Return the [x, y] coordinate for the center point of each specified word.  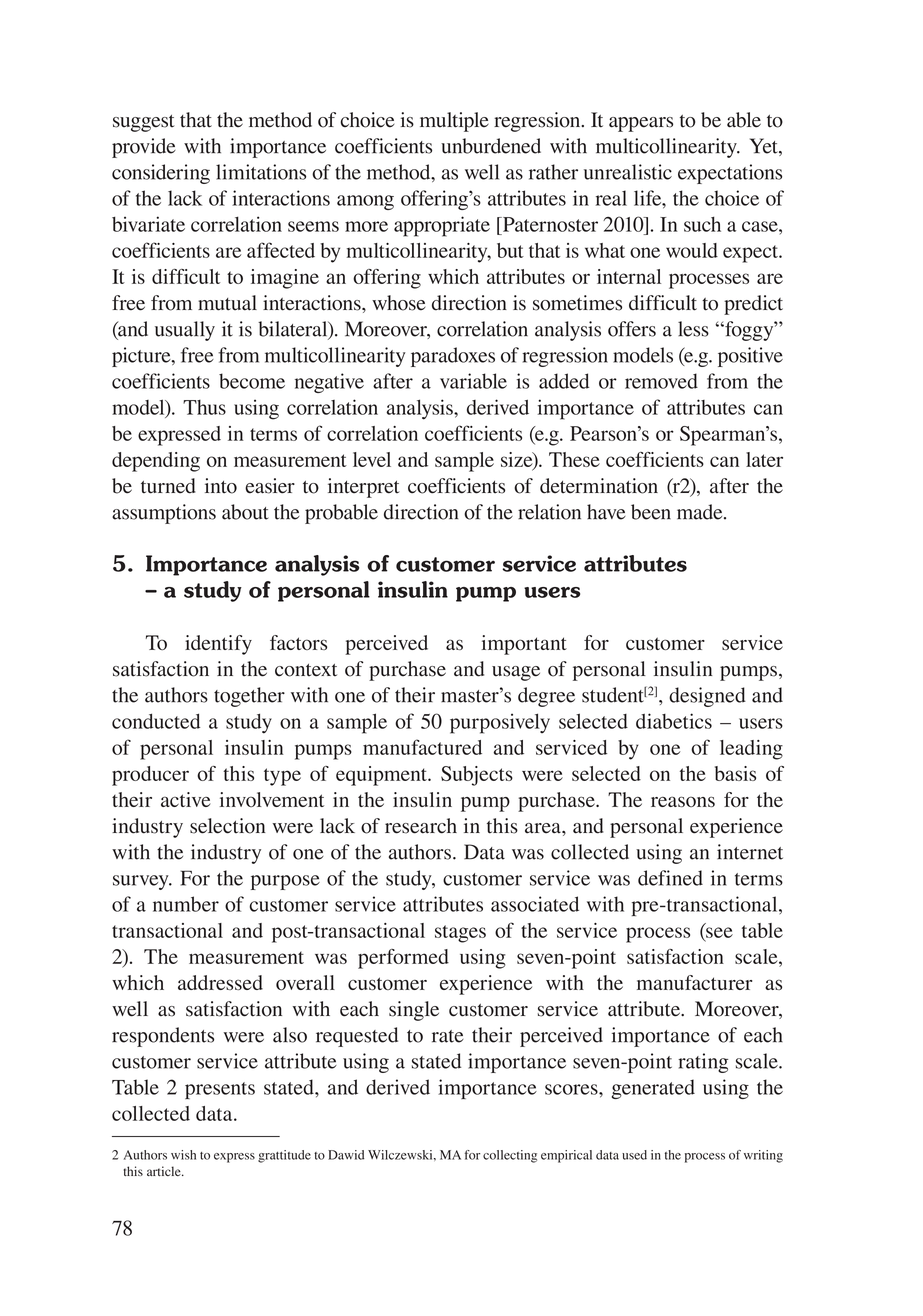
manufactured [422, 747]
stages [460, 934]
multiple [454, 122]
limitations [261, 172]
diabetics [674, 721]
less [693, 329]
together [249, 697]
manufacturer [694, 982]
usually [185, 331]
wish [183, 1155]
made [701, 512]
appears [641, 124]
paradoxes [453, 357]
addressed [220, 982]
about [245, 512]
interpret [364, 488]
